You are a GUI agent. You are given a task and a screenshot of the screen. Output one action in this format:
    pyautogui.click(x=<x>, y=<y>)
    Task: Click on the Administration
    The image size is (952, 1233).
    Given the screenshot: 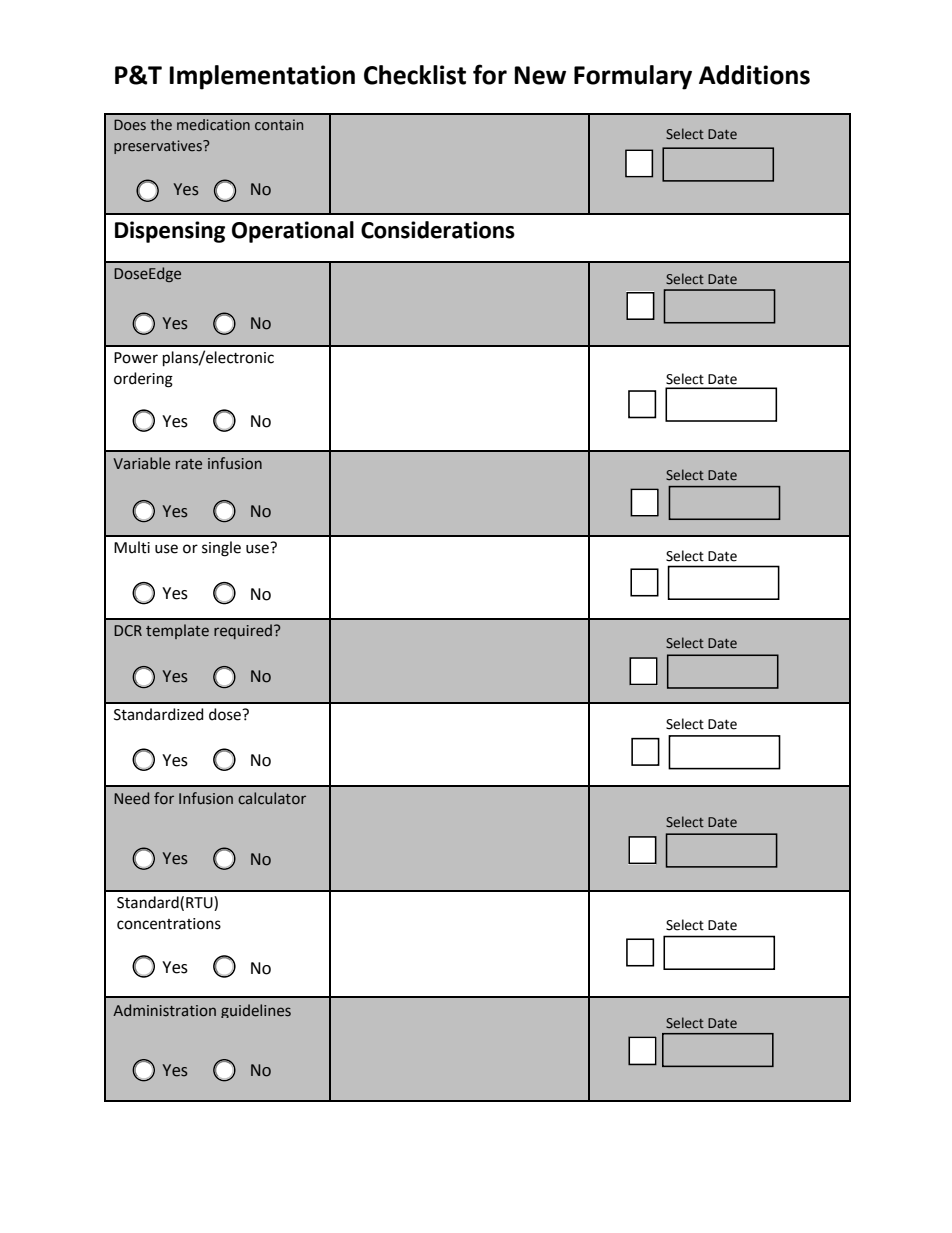 What is the action you would take?
    pyautogui.click(x=164, y=1010)
